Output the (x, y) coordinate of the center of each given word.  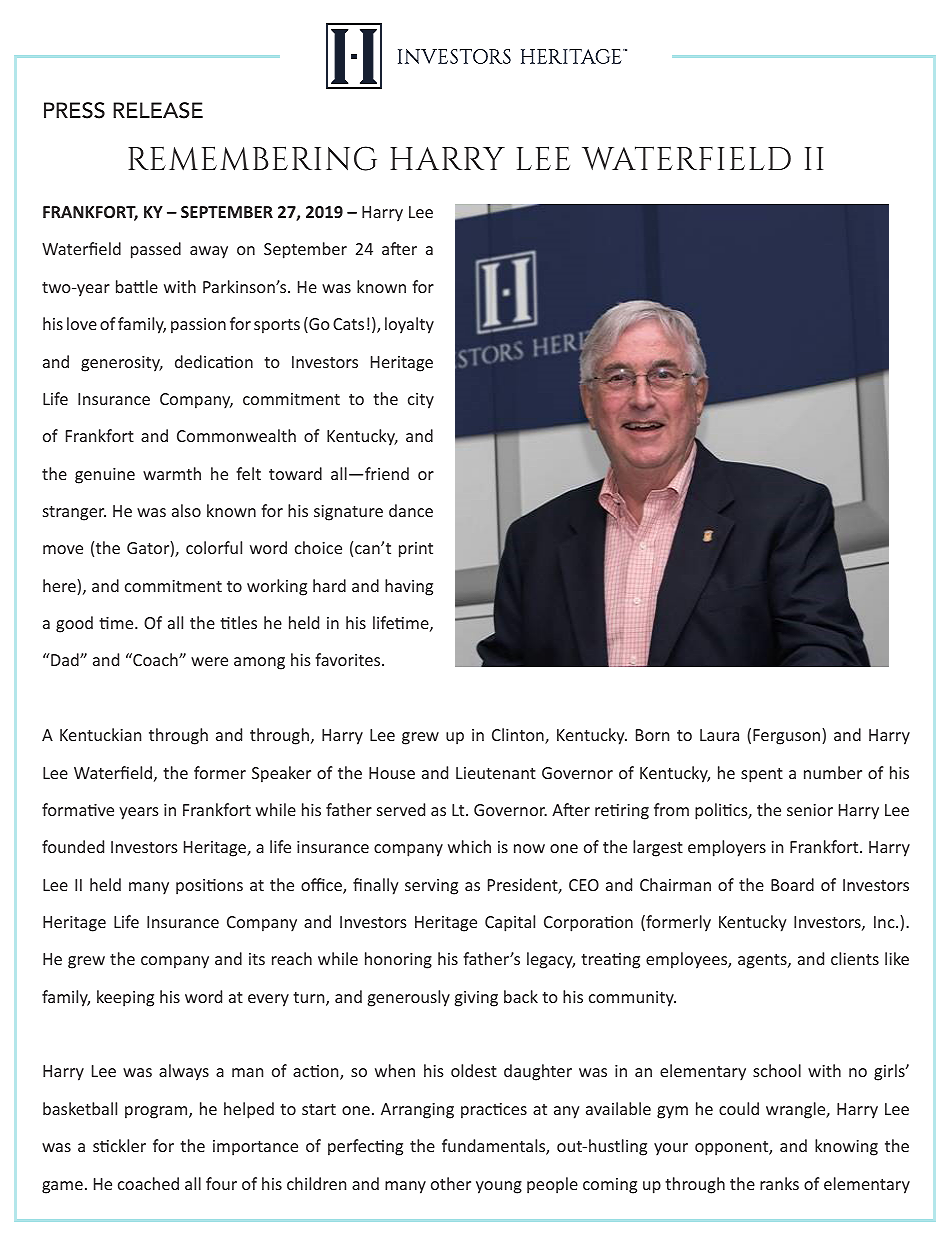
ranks (779, 1183)
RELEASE (158, 110)
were (209, 661)
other (451, 1183)
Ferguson (788, 736)
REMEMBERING (252, 158)
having (409, 587)
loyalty (409, 325)
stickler (119, 1145)
